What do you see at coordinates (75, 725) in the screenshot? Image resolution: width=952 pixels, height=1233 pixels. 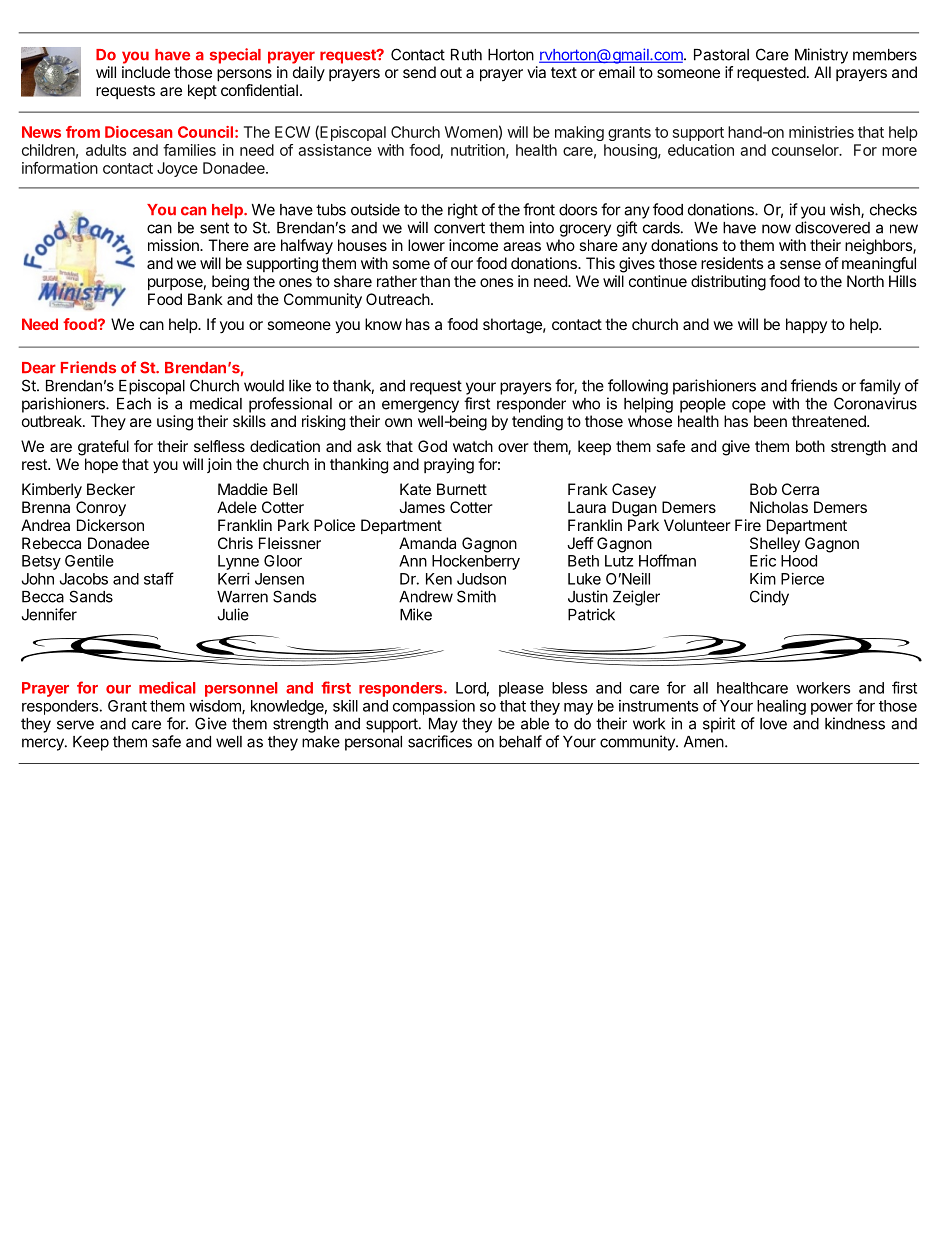 I see `serve` at bounding box center [75, 725].
